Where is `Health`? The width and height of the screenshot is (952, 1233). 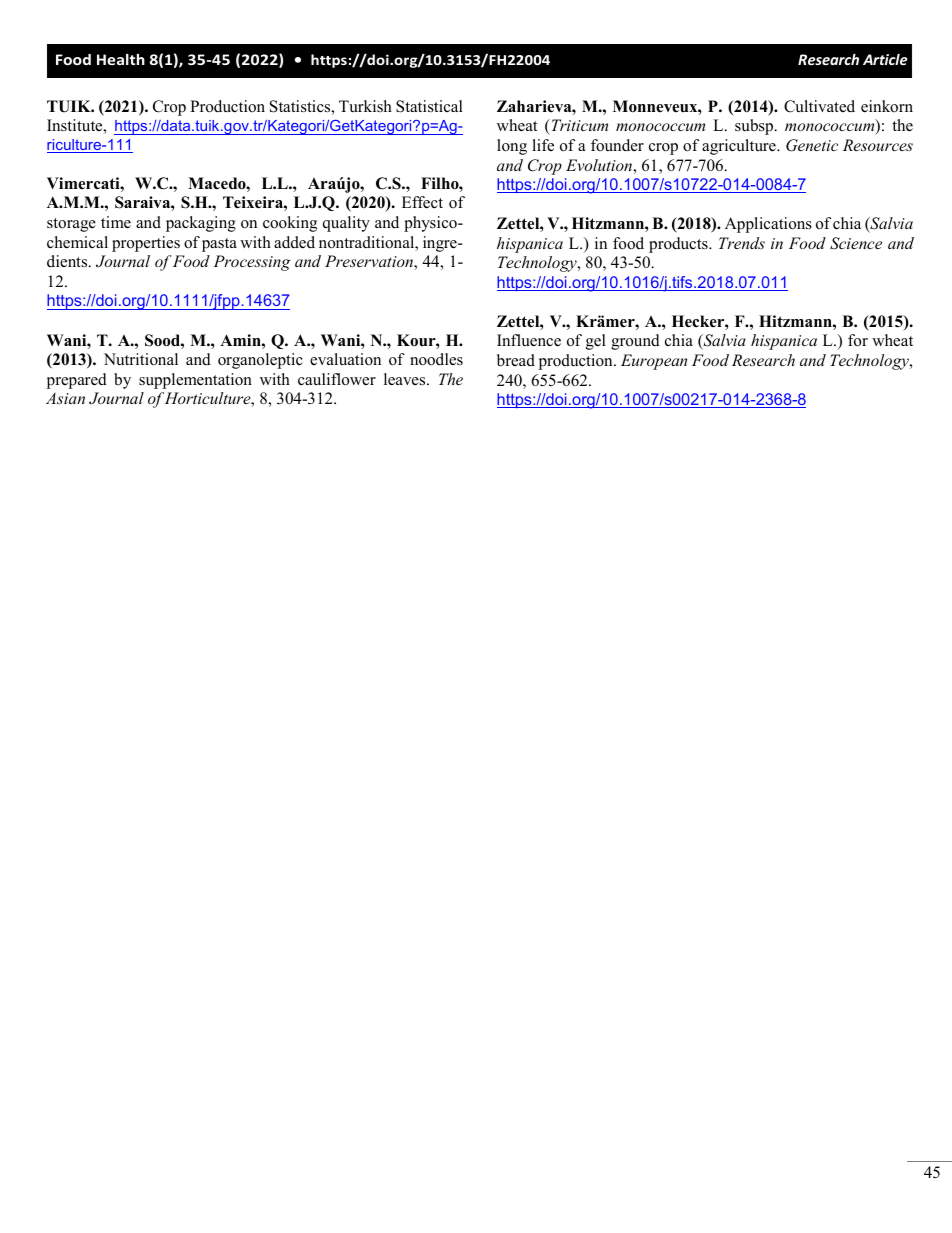
Health is located at coordinates (121, 59).
